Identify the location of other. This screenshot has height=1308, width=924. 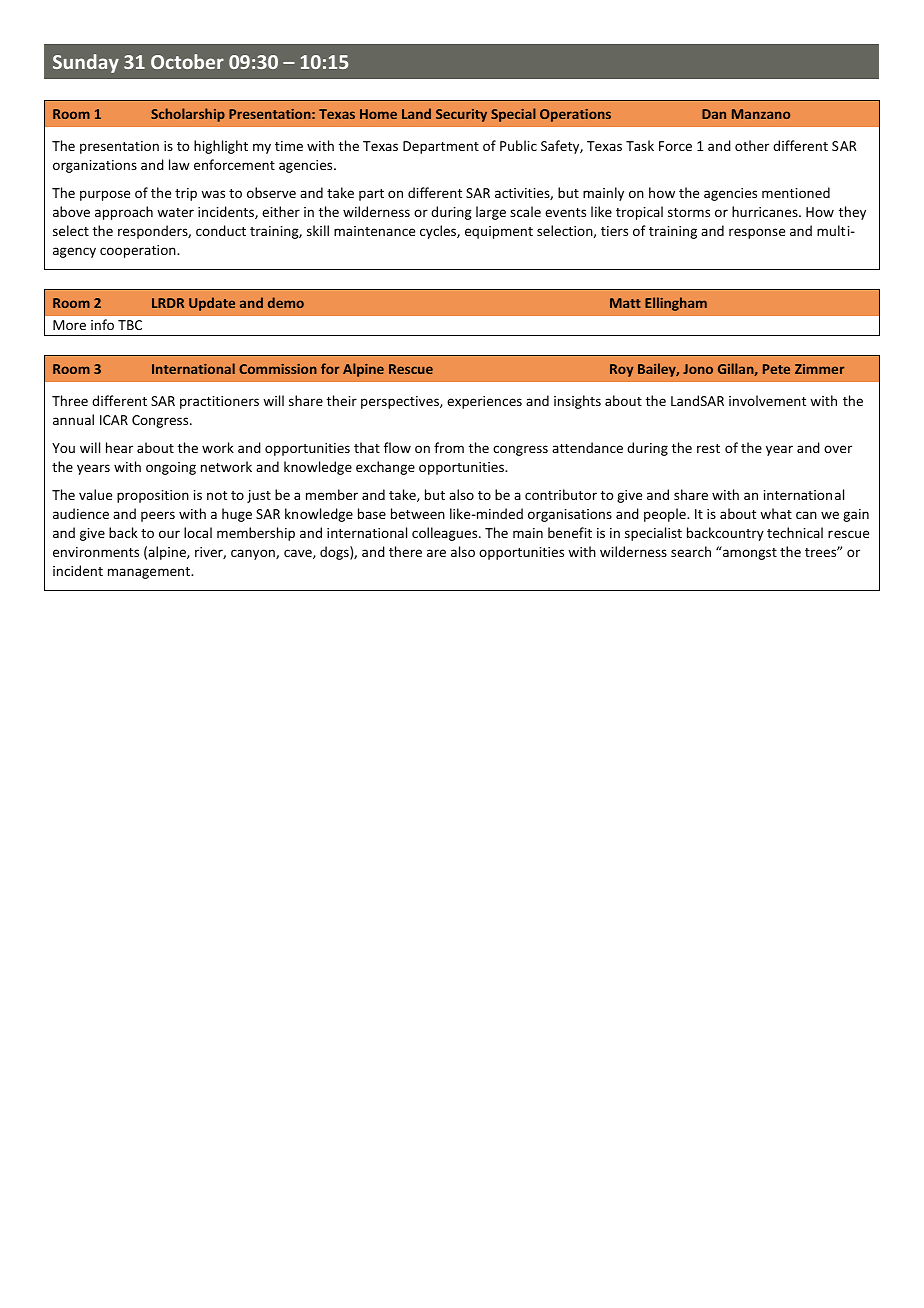
(752, 145).
